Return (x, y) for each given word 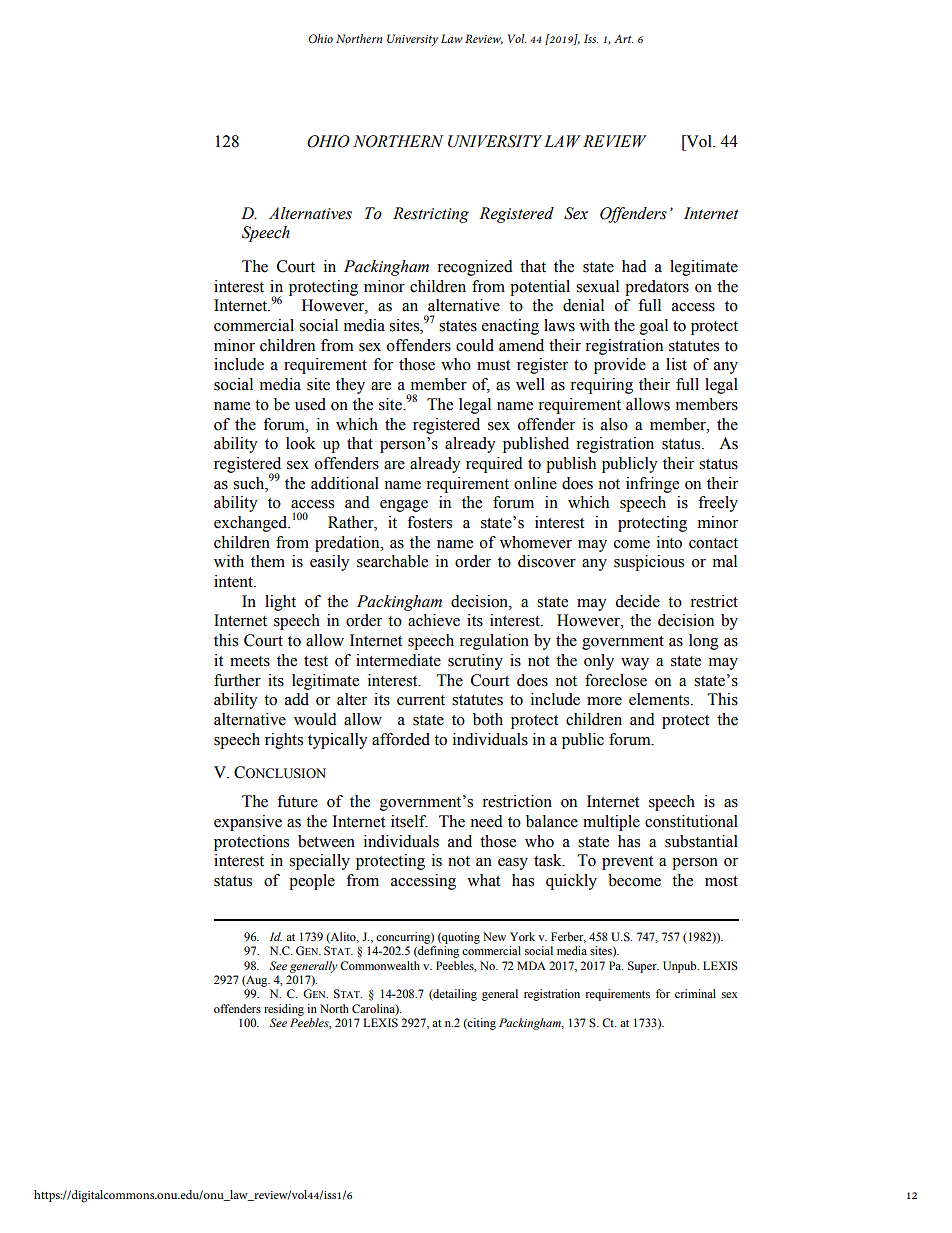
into (669, 542)
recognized (475, 268)
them (268, 561)
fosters (429, 522)
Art (623, 38)
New (494, 936)
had (634, 266)
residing (284, 1010)
